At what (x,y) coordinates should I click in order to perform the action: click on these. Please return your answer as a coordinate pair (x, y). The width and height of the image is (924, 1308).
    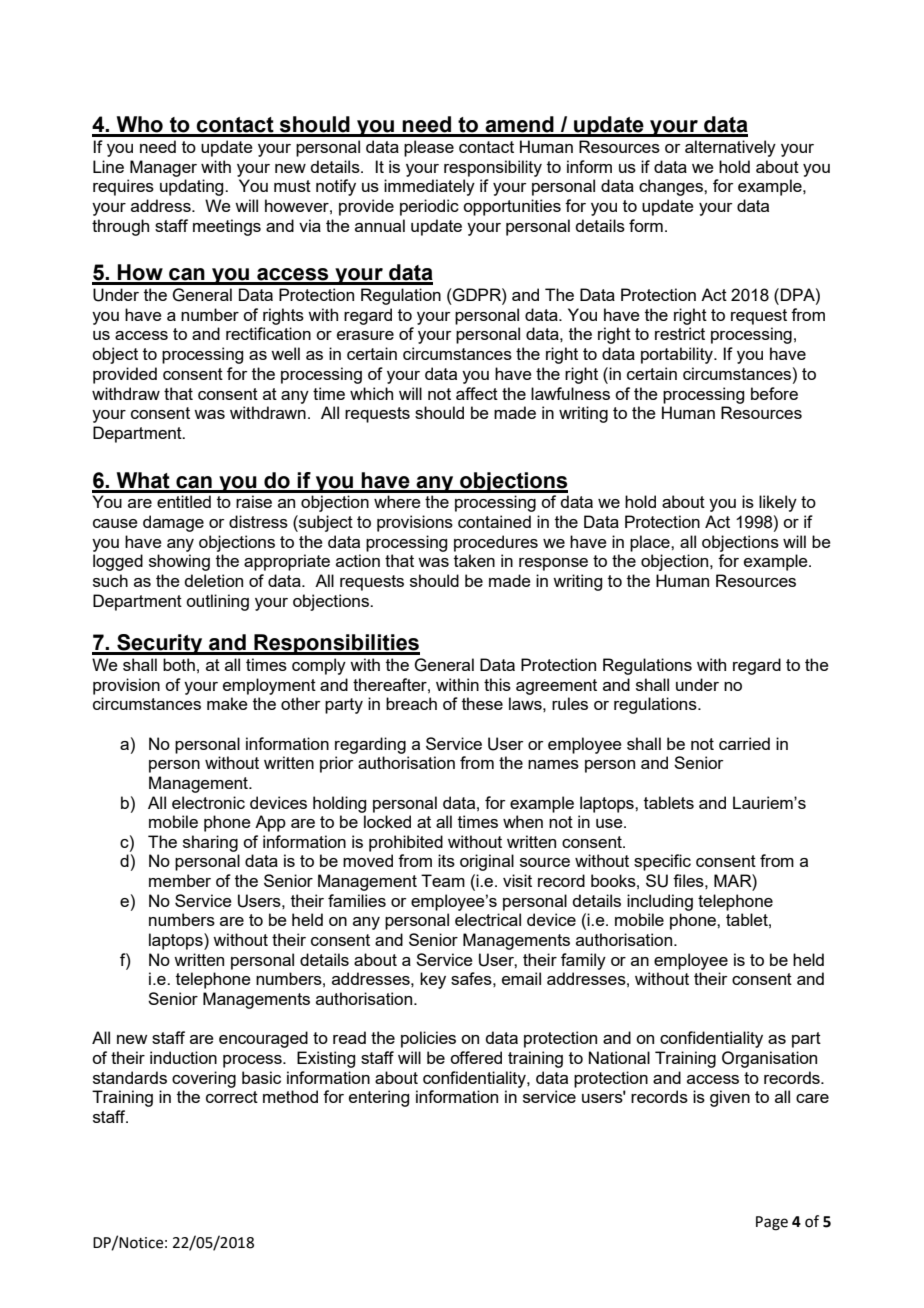
    Looking at the image, I should click on (482, 703).
